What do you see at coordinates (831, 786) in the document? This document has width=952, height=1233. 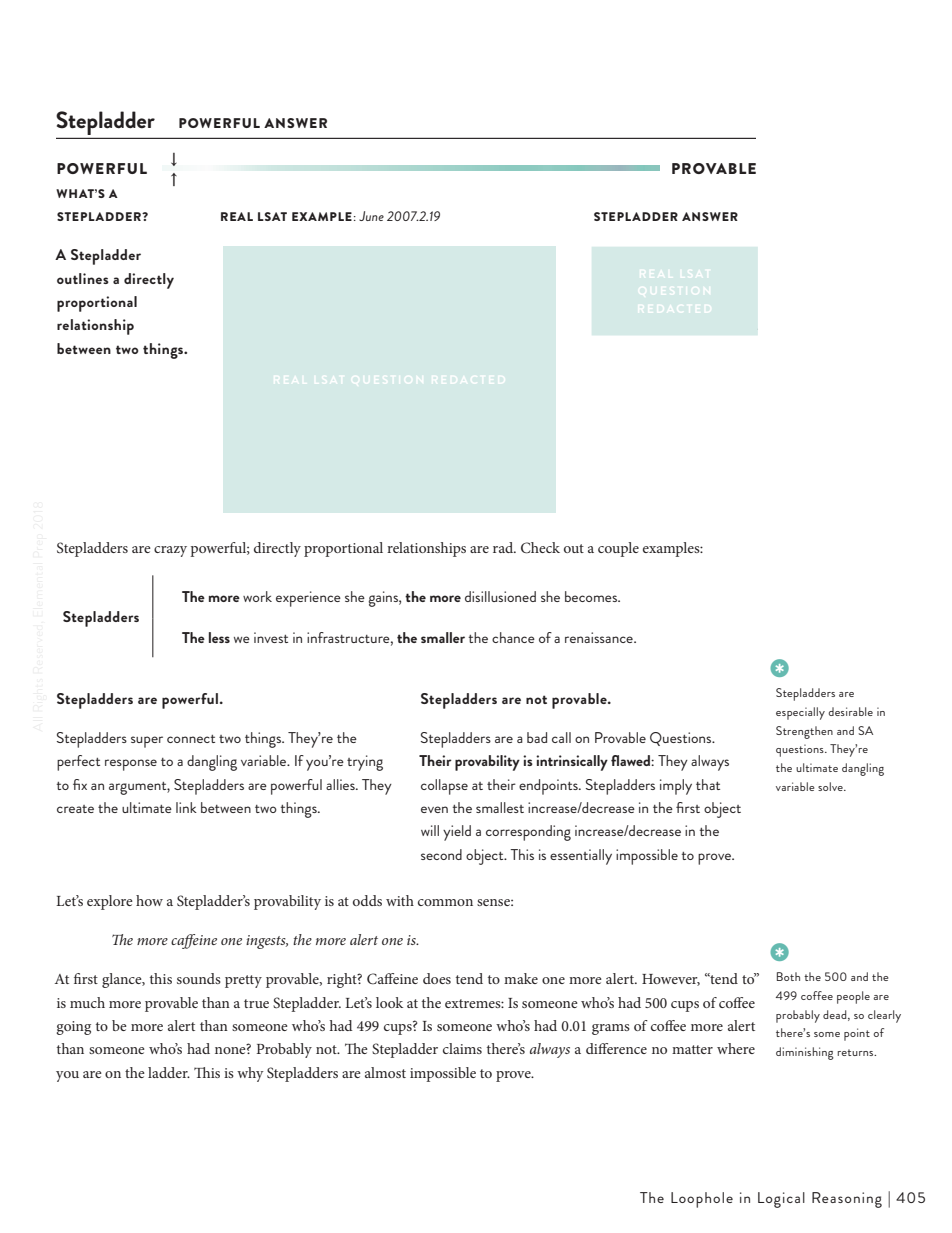 I see `solve` at bounding box center [831, 786].
